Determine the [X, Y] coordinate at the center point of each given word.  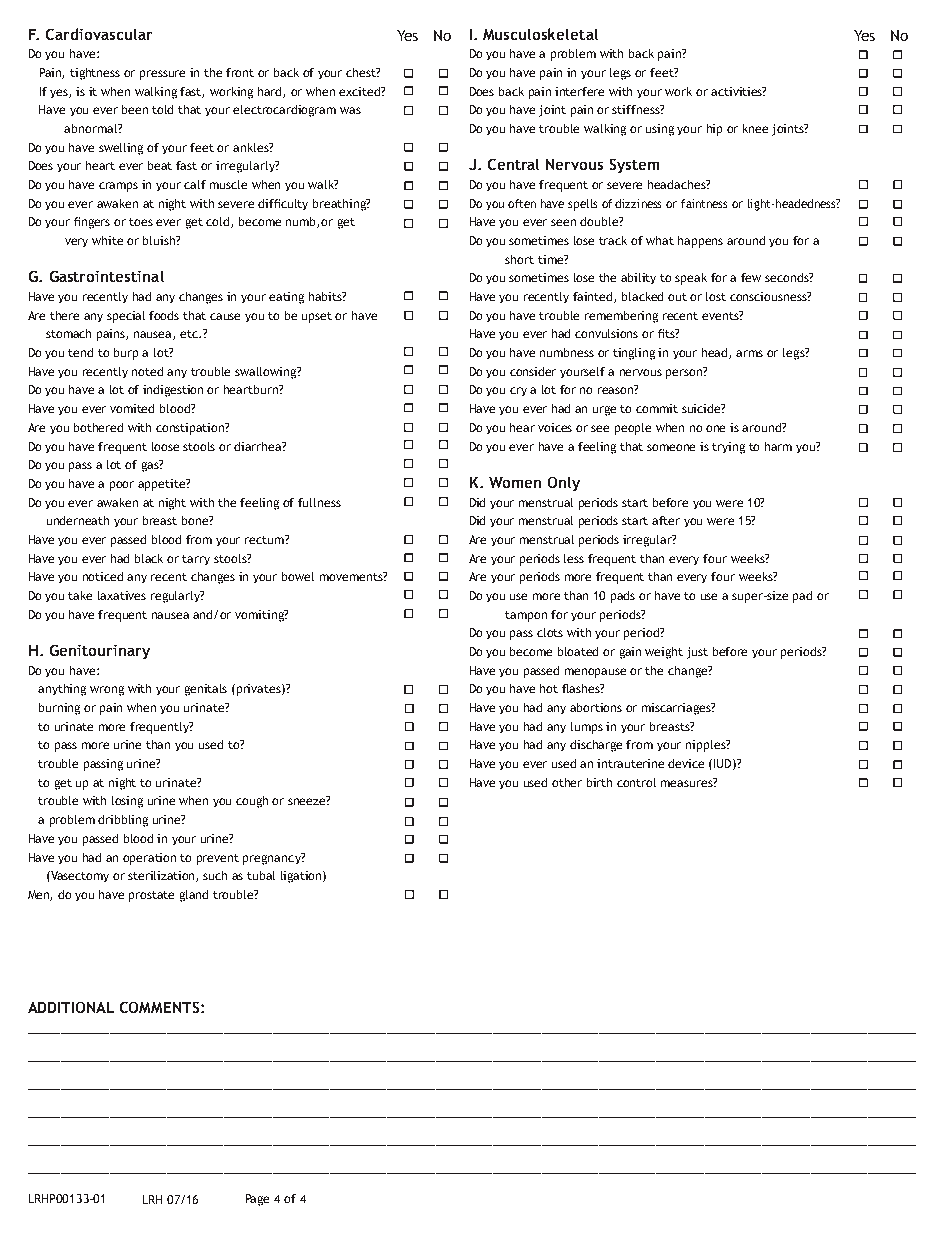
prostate [151, 896]
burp [126, 354]
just [697, 653]
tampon [526, 616]
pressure [162, 75]
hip [714, 130]
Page [257, 1200]
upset [317, 317]
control [636, 782]
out [677, 297]
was [350, 110]
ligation [302, 877]
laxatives [122, 595]
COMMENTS [161, 1007]
